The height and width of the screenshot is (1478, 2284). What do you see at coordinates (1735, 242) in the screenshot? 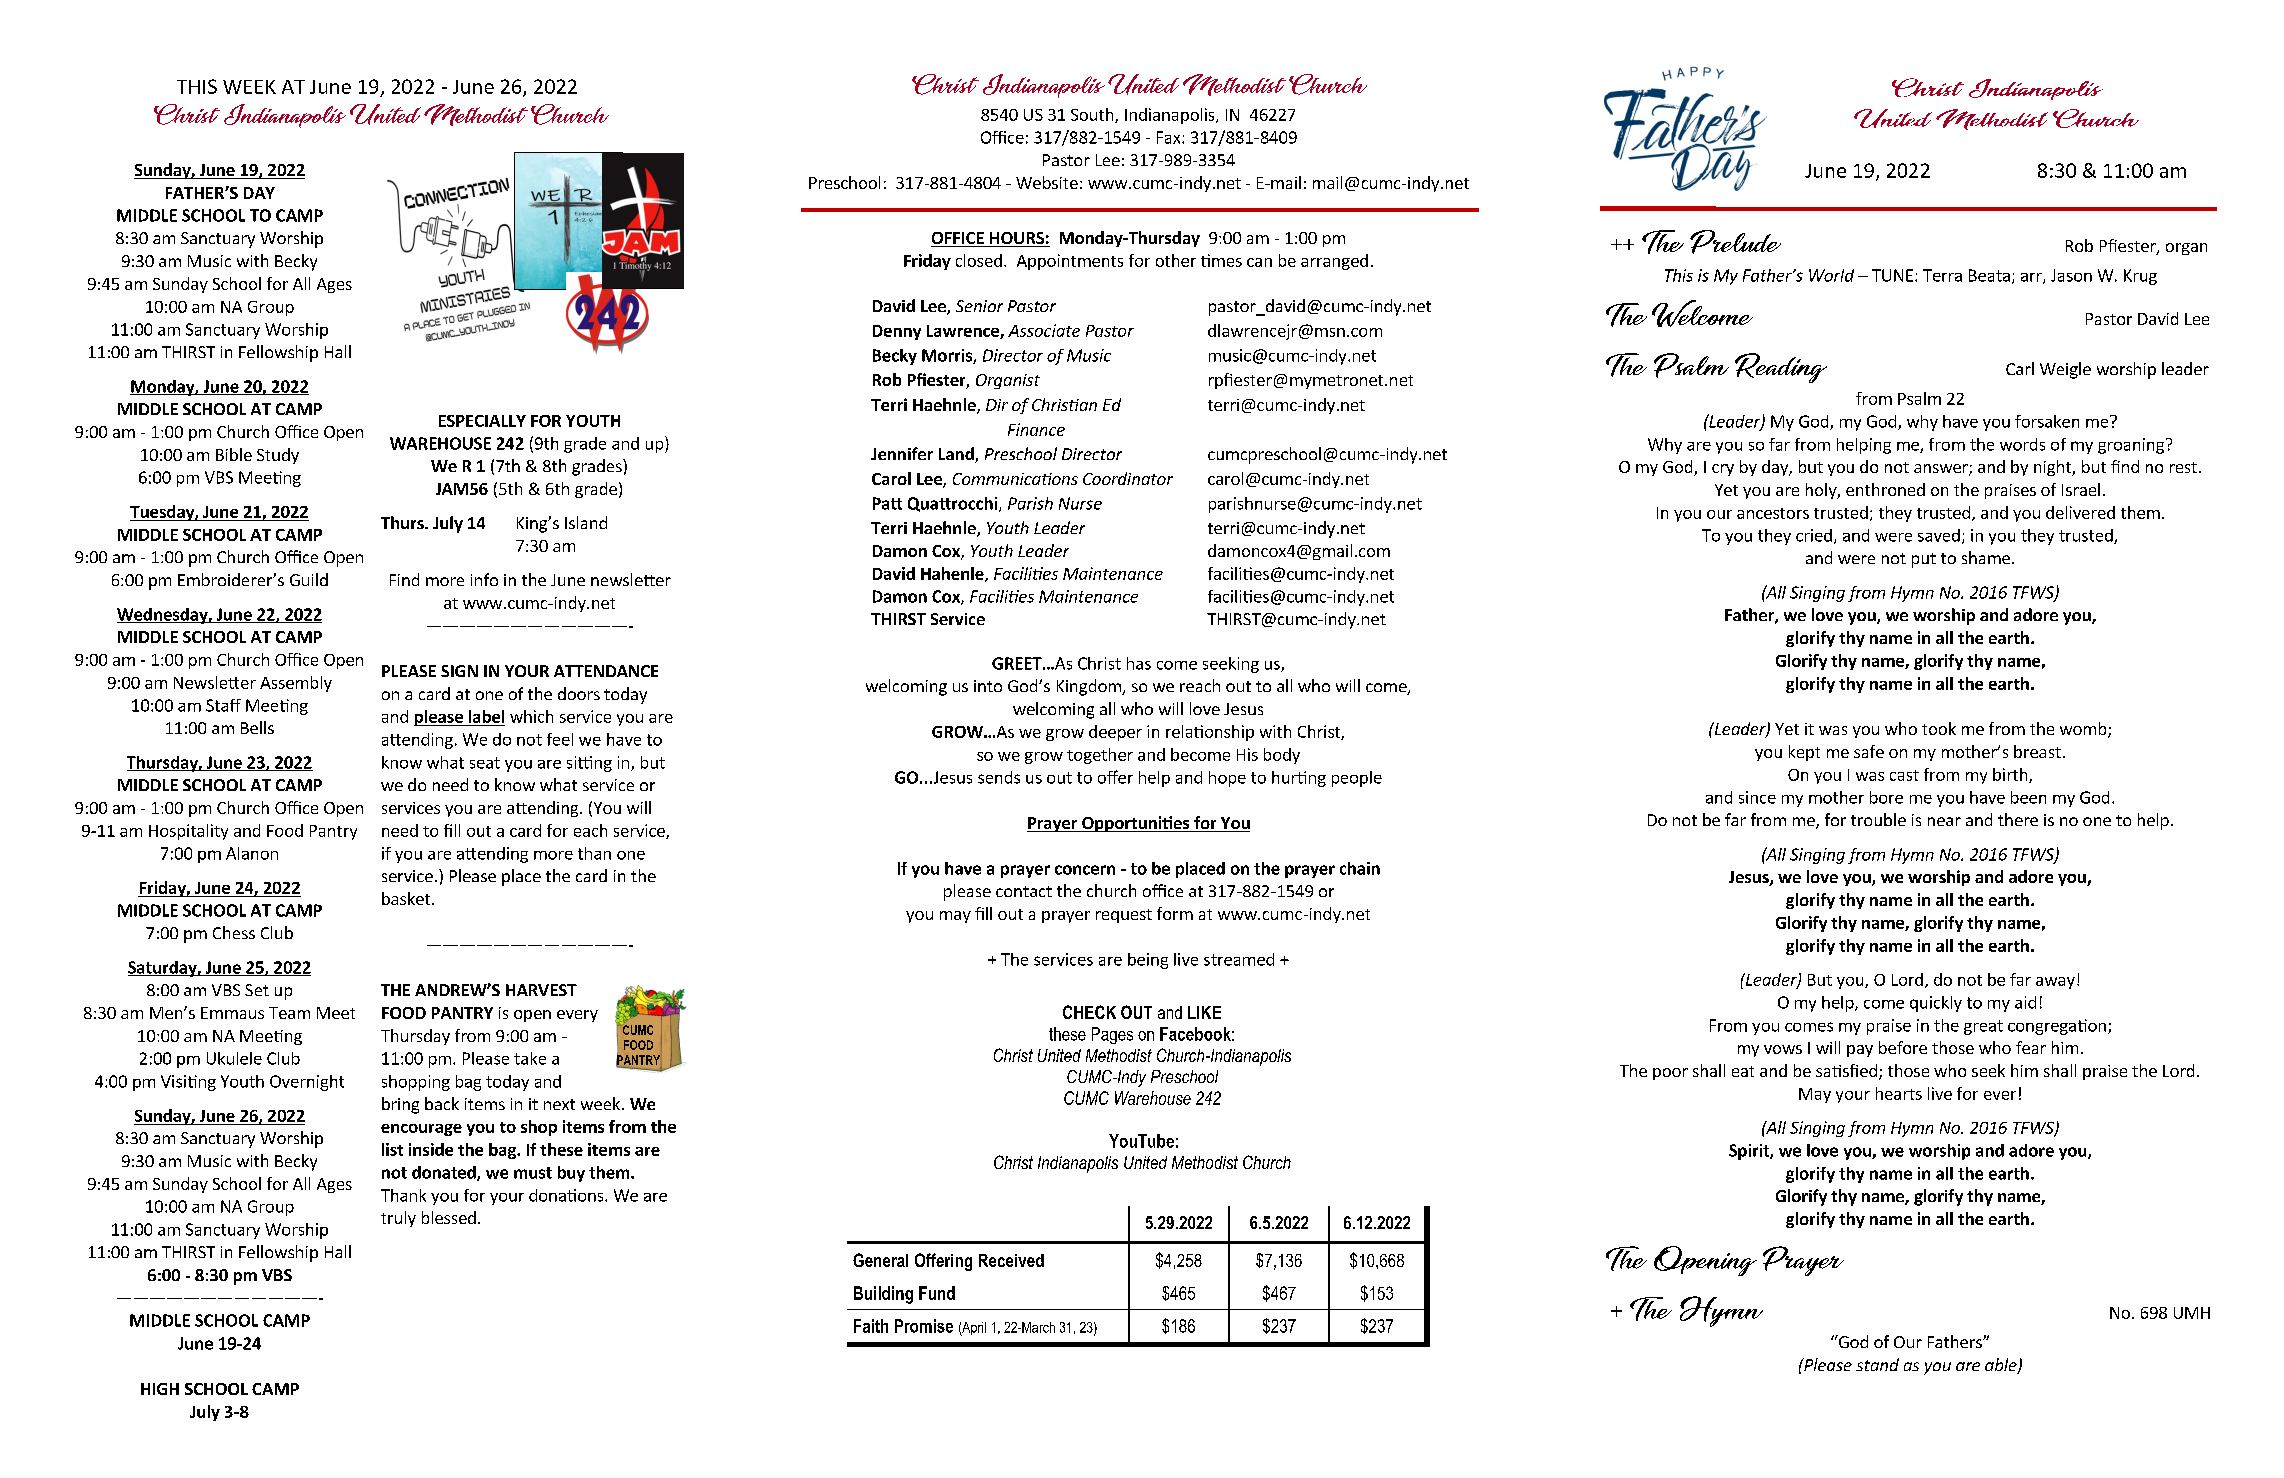
I see `Prelude` at bounding box center [1735, 242].
